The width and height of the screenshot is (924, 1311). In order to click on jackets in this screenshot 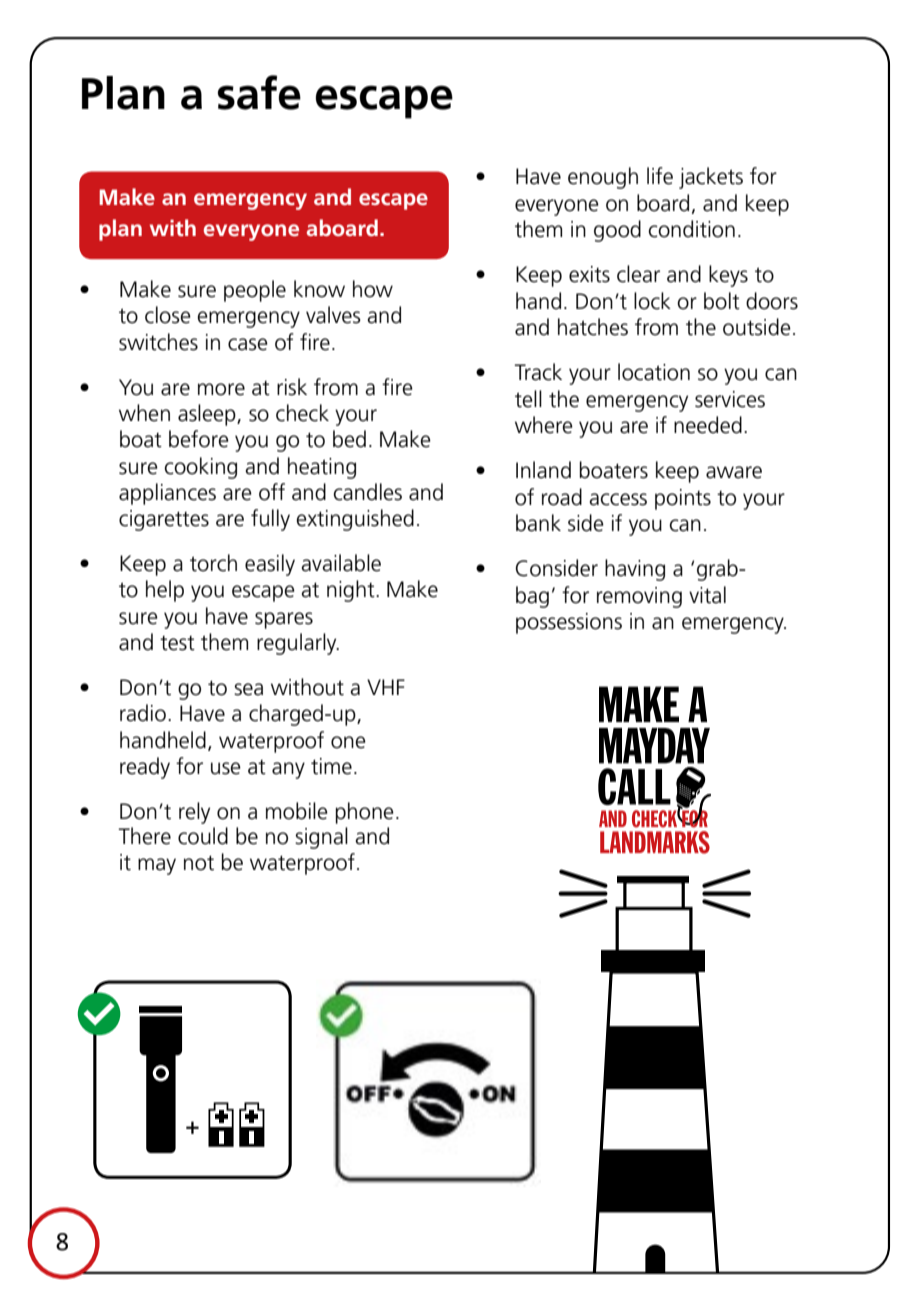, I will do `click(711, 178)`.
